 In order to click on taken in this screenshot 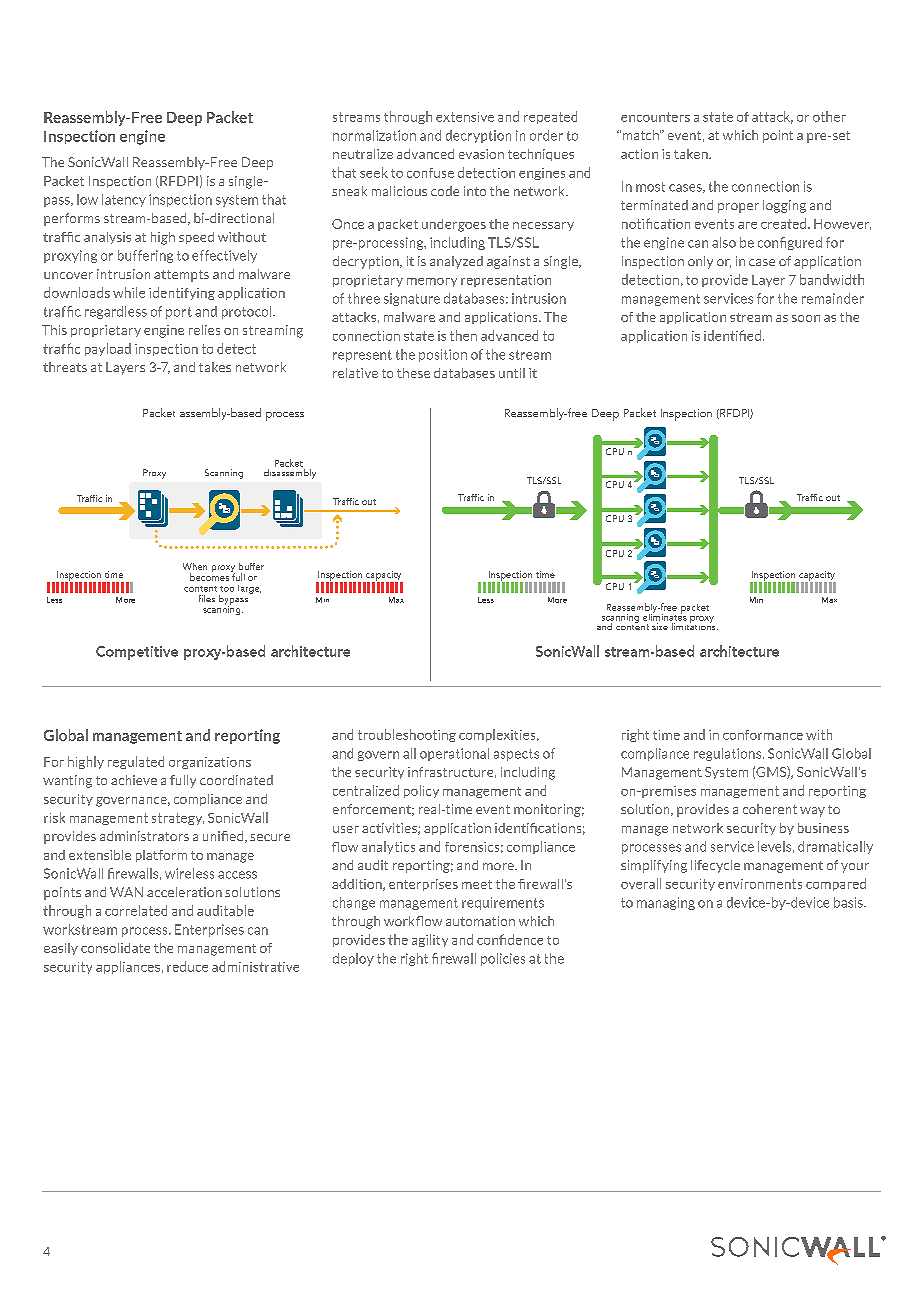, I will do `click(692, 154)`.
